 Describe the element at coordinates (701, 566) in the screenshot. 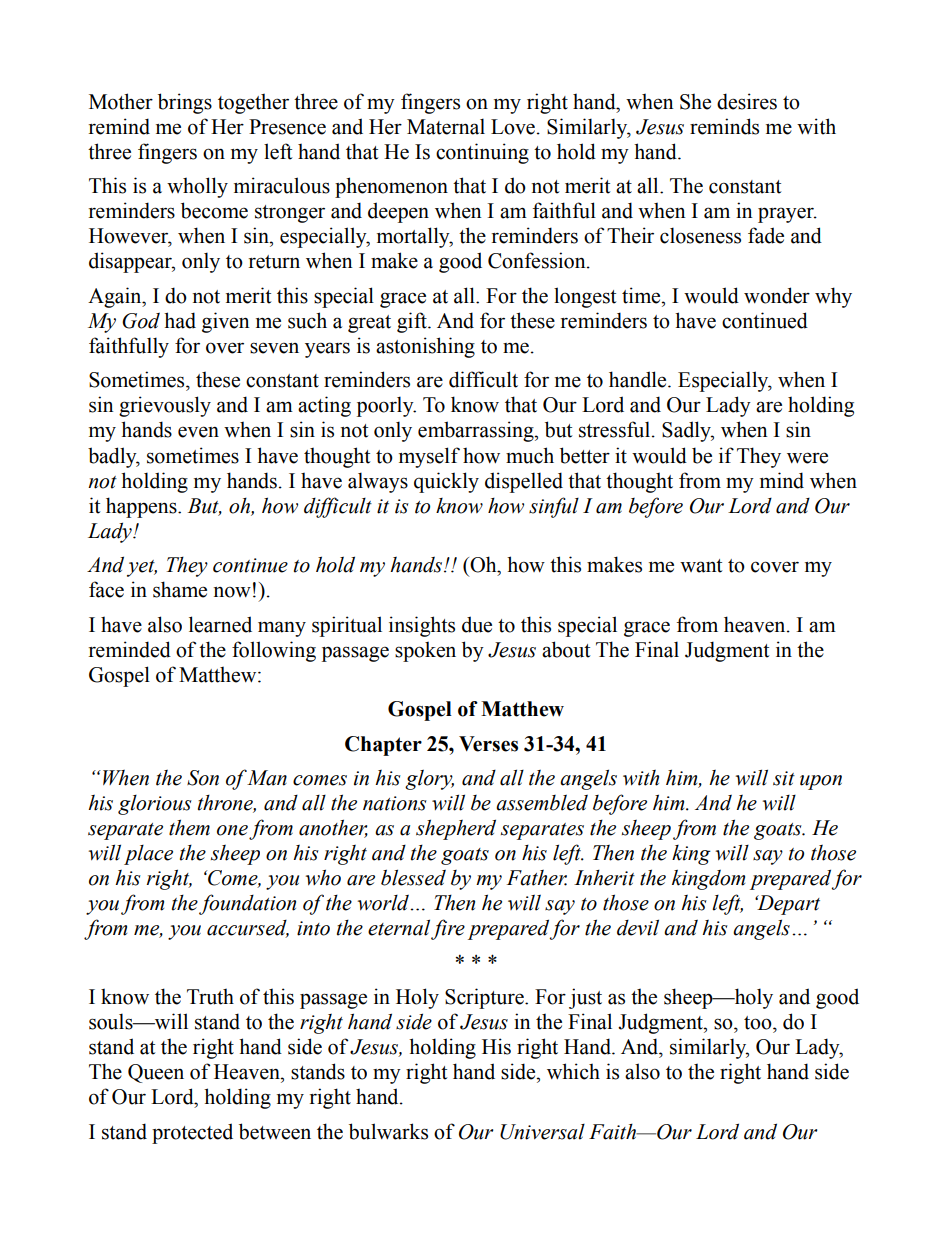

I see `want` at that location.
